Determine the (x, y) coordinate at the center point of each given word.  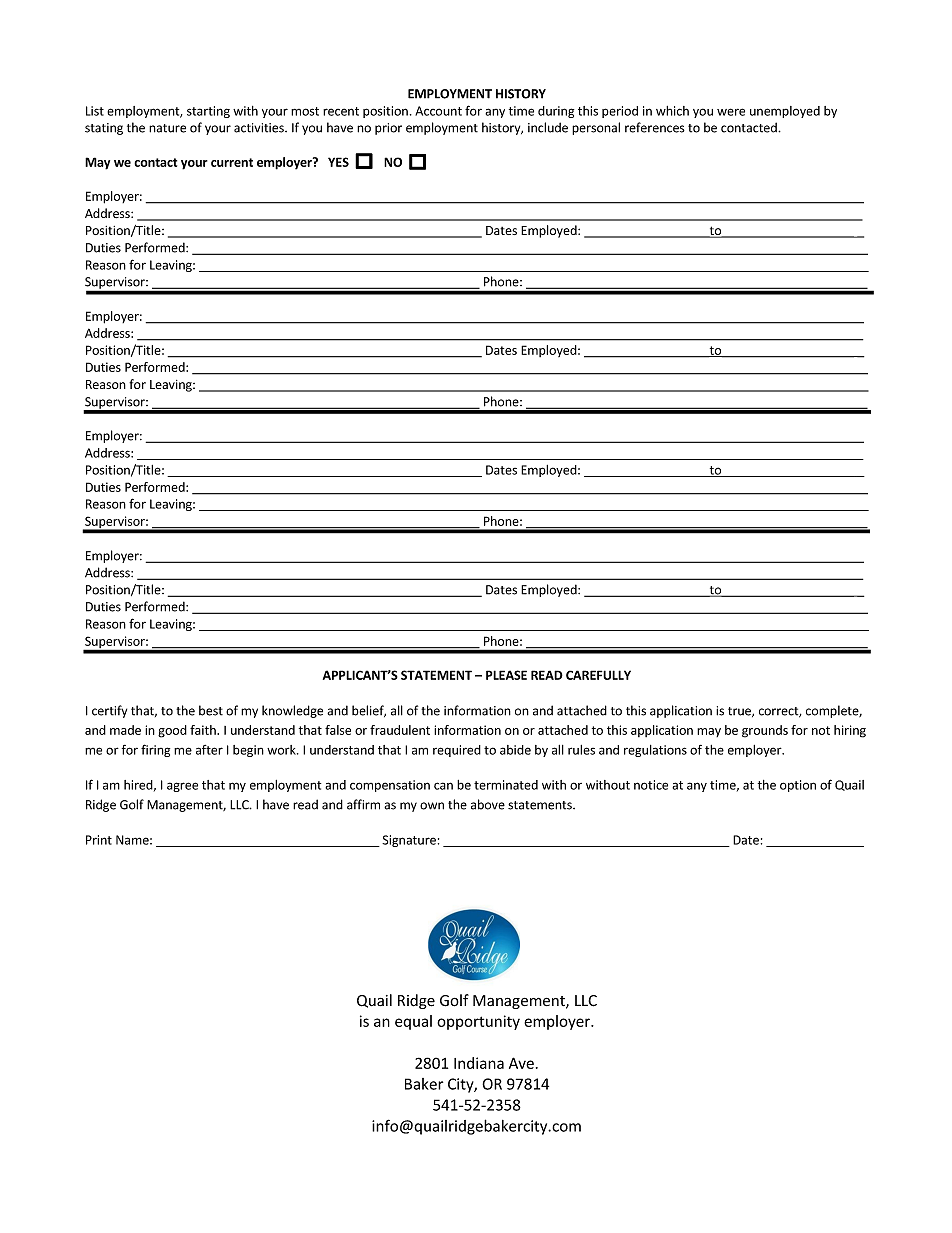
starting (208, 112)
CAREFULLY (598, 675)
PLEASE (506, 675)
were (731, 112)
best (211, 710)
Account (438, 111)
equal (413, 1022)
